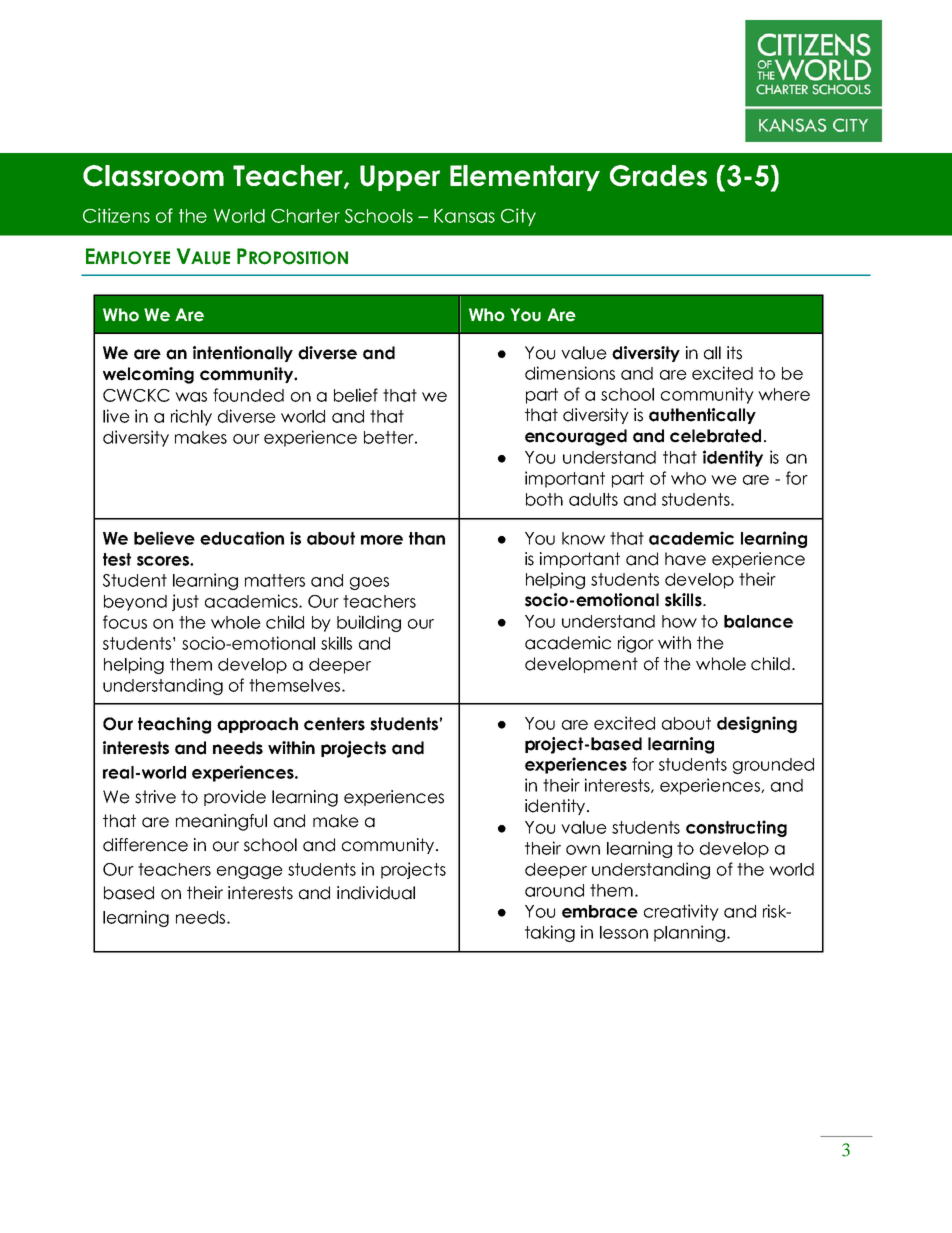  What do you see at coordinates (376, 893) in the document?
I see `individual` at bounding box center [376, 893].
